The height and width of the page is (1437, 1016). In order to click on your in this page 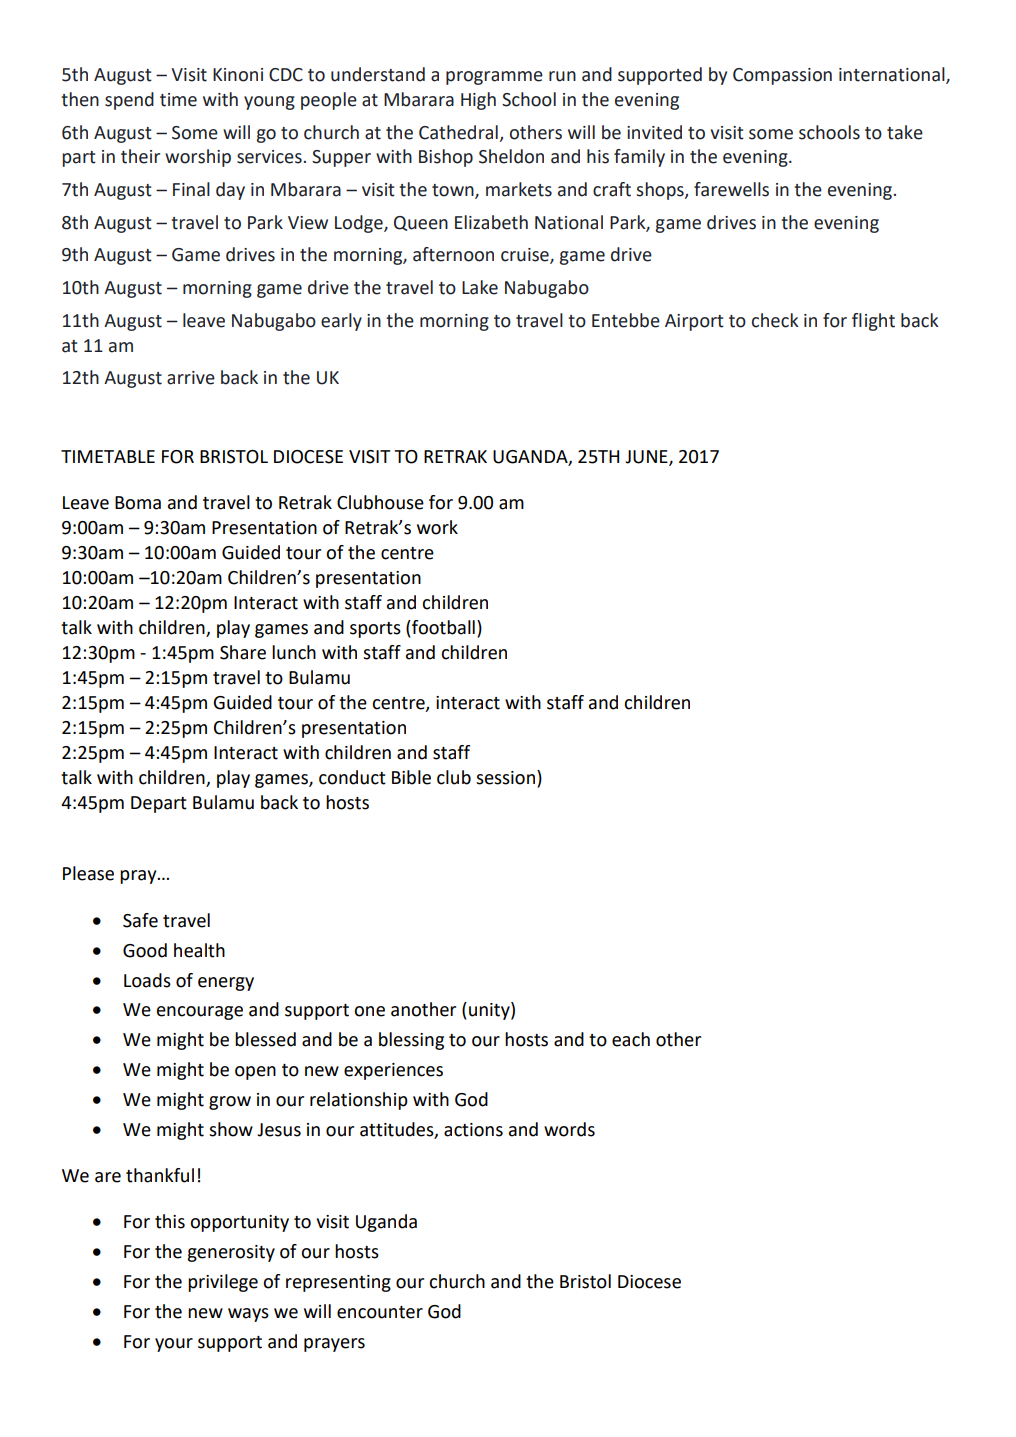, I will do `click(174, 1345)`.
